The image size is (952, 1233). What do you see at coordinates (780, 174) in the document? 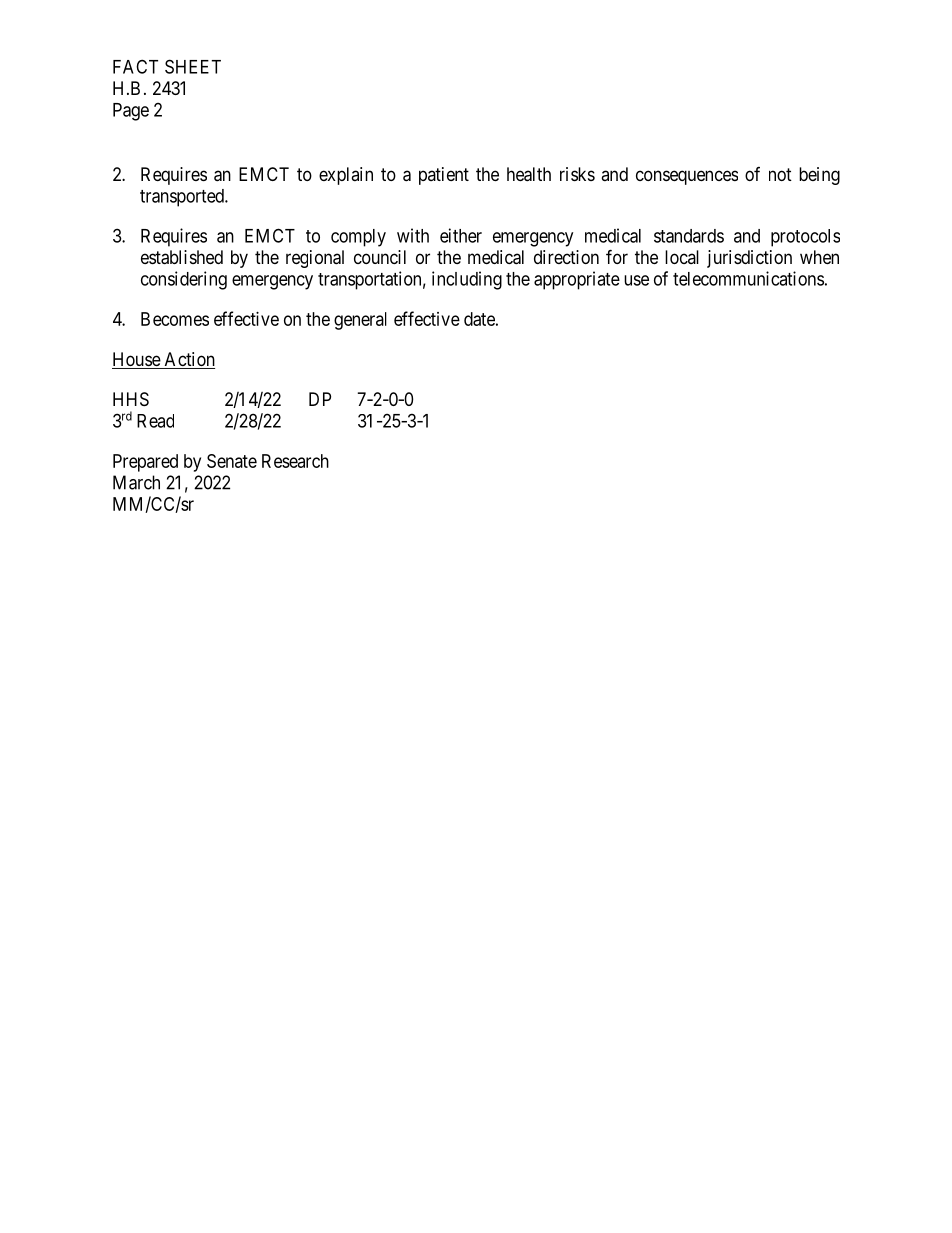
I see `not` at bounding box center [780, 174].
